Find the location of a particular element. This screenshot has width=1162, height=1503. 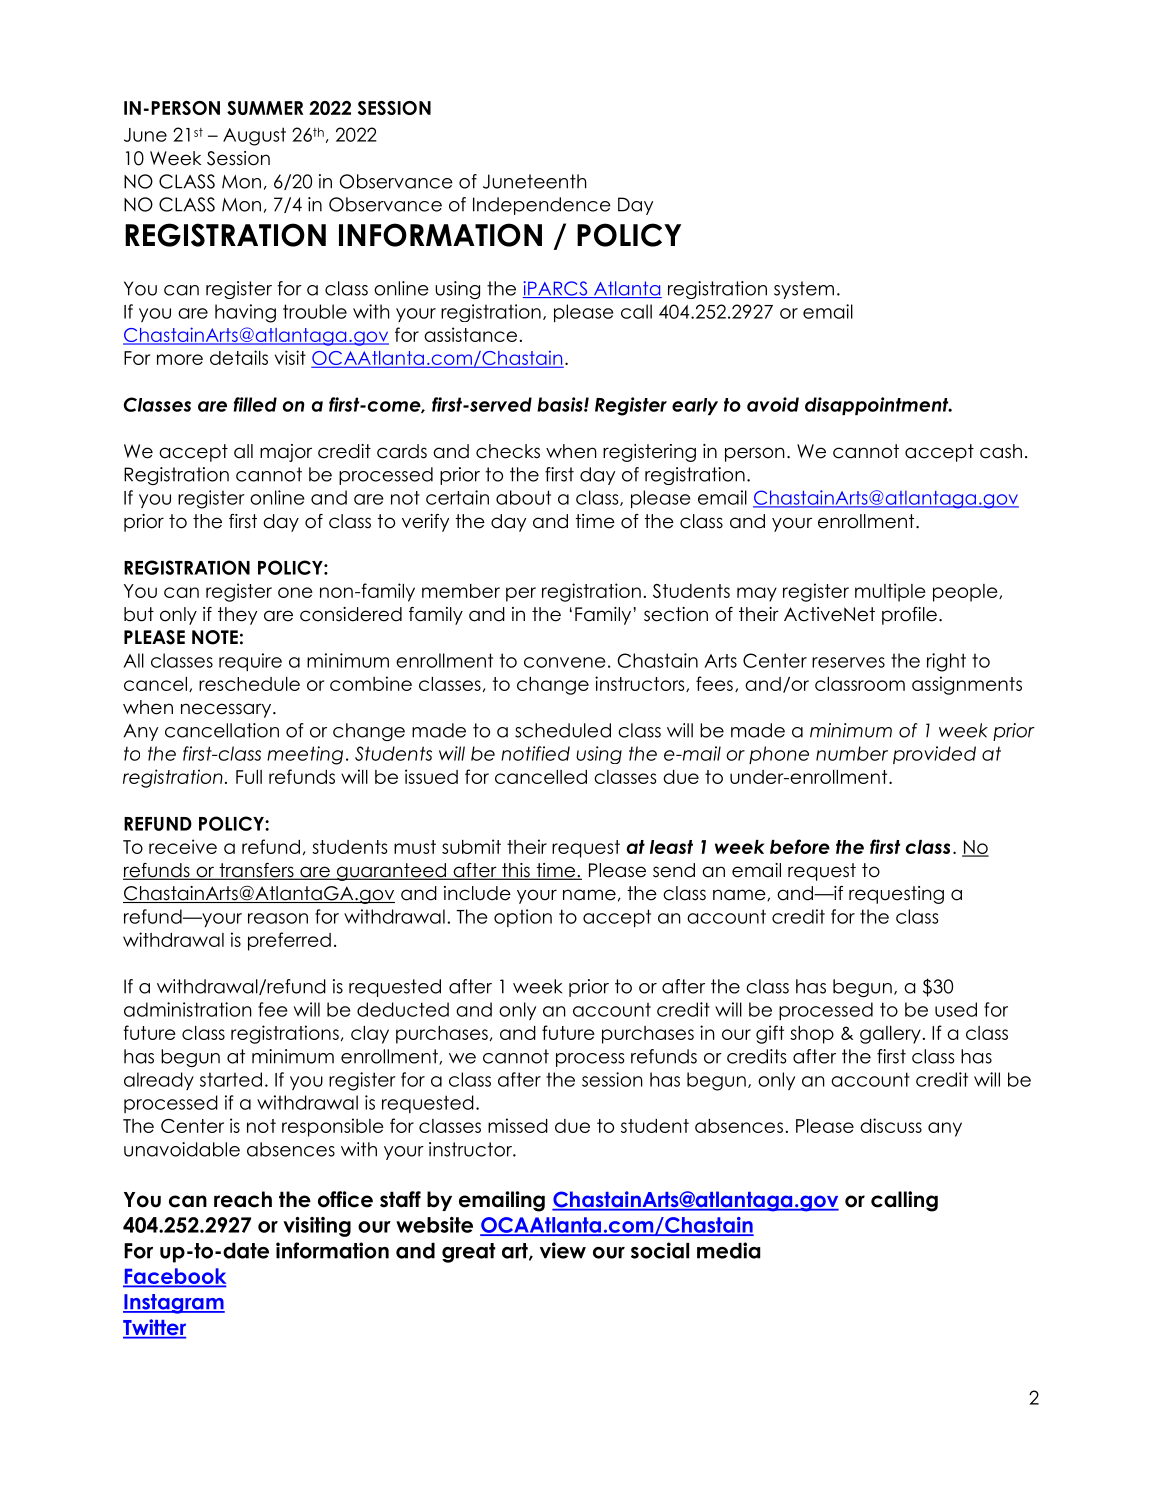

August is located at coordinates (254, 136).
